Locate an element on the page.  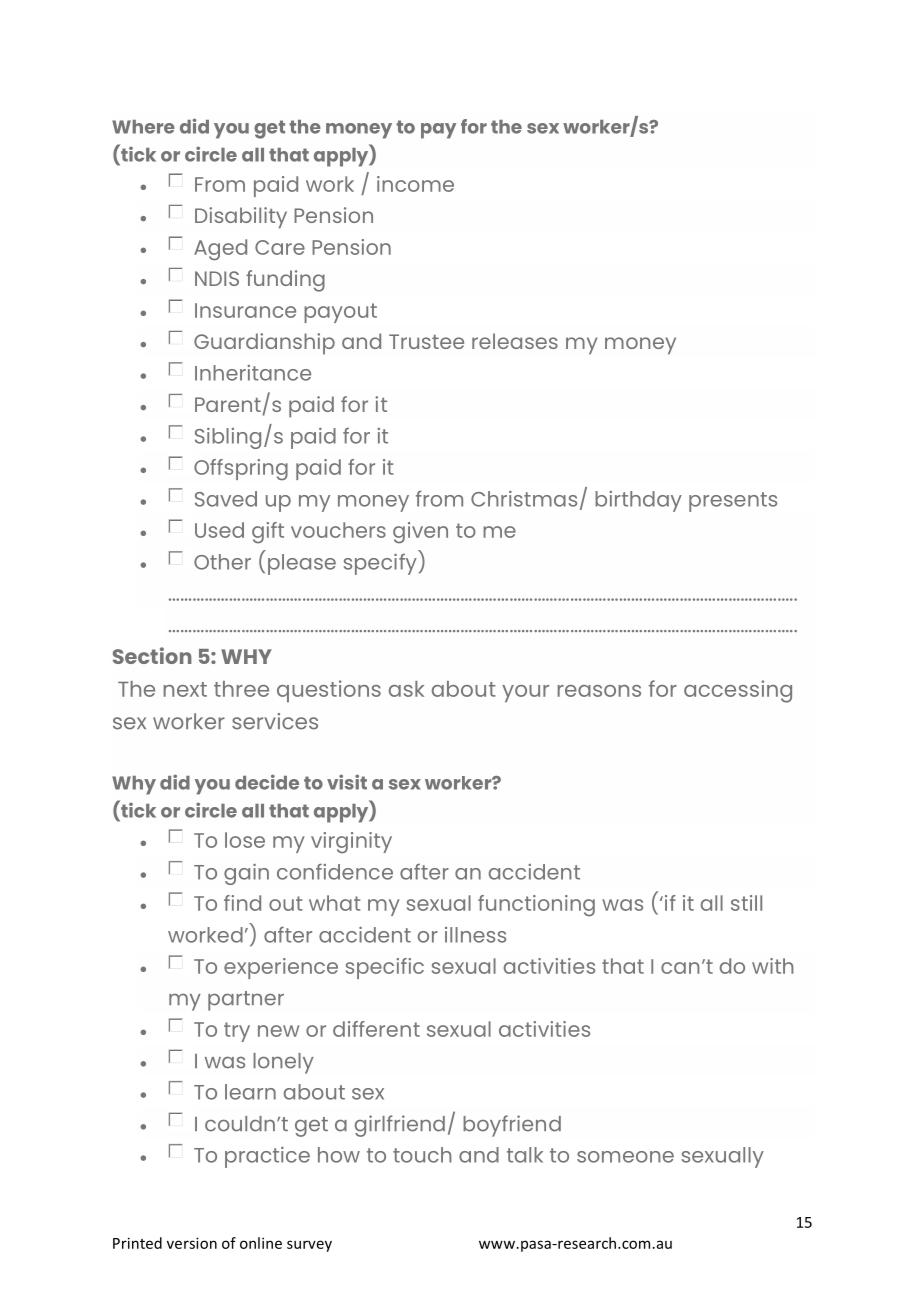
still is located at coordinates (746, 903).
